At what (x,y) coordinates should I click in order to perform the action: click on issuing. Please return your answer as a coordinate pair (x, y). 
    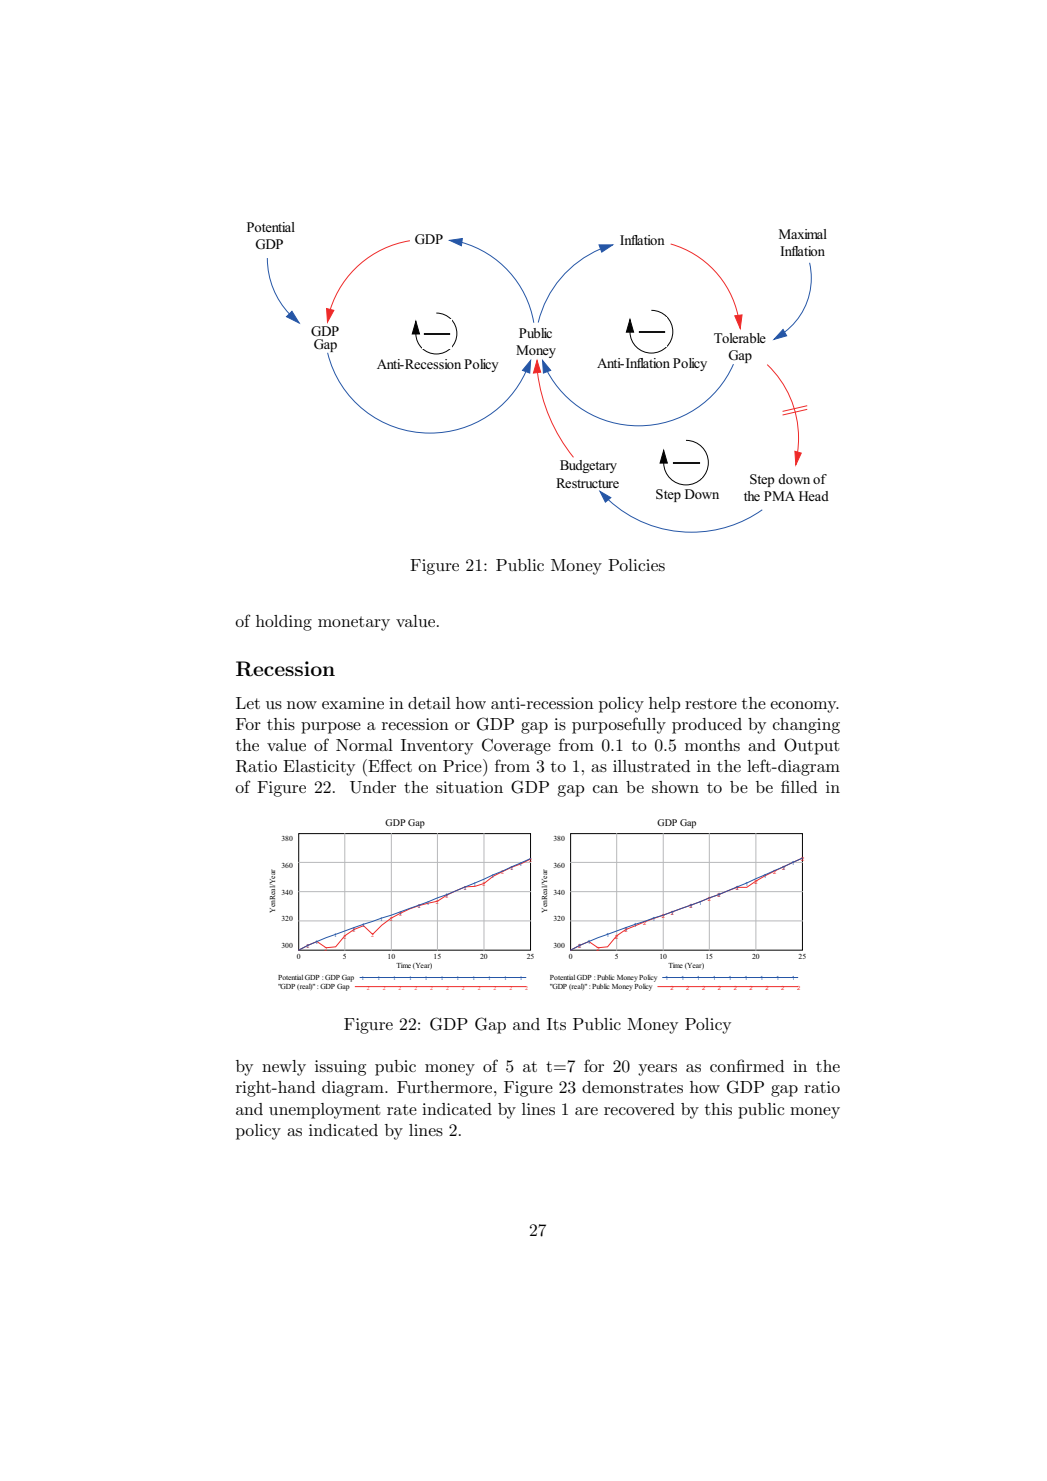
    Looking at the image, I should click on (340, 1068).
